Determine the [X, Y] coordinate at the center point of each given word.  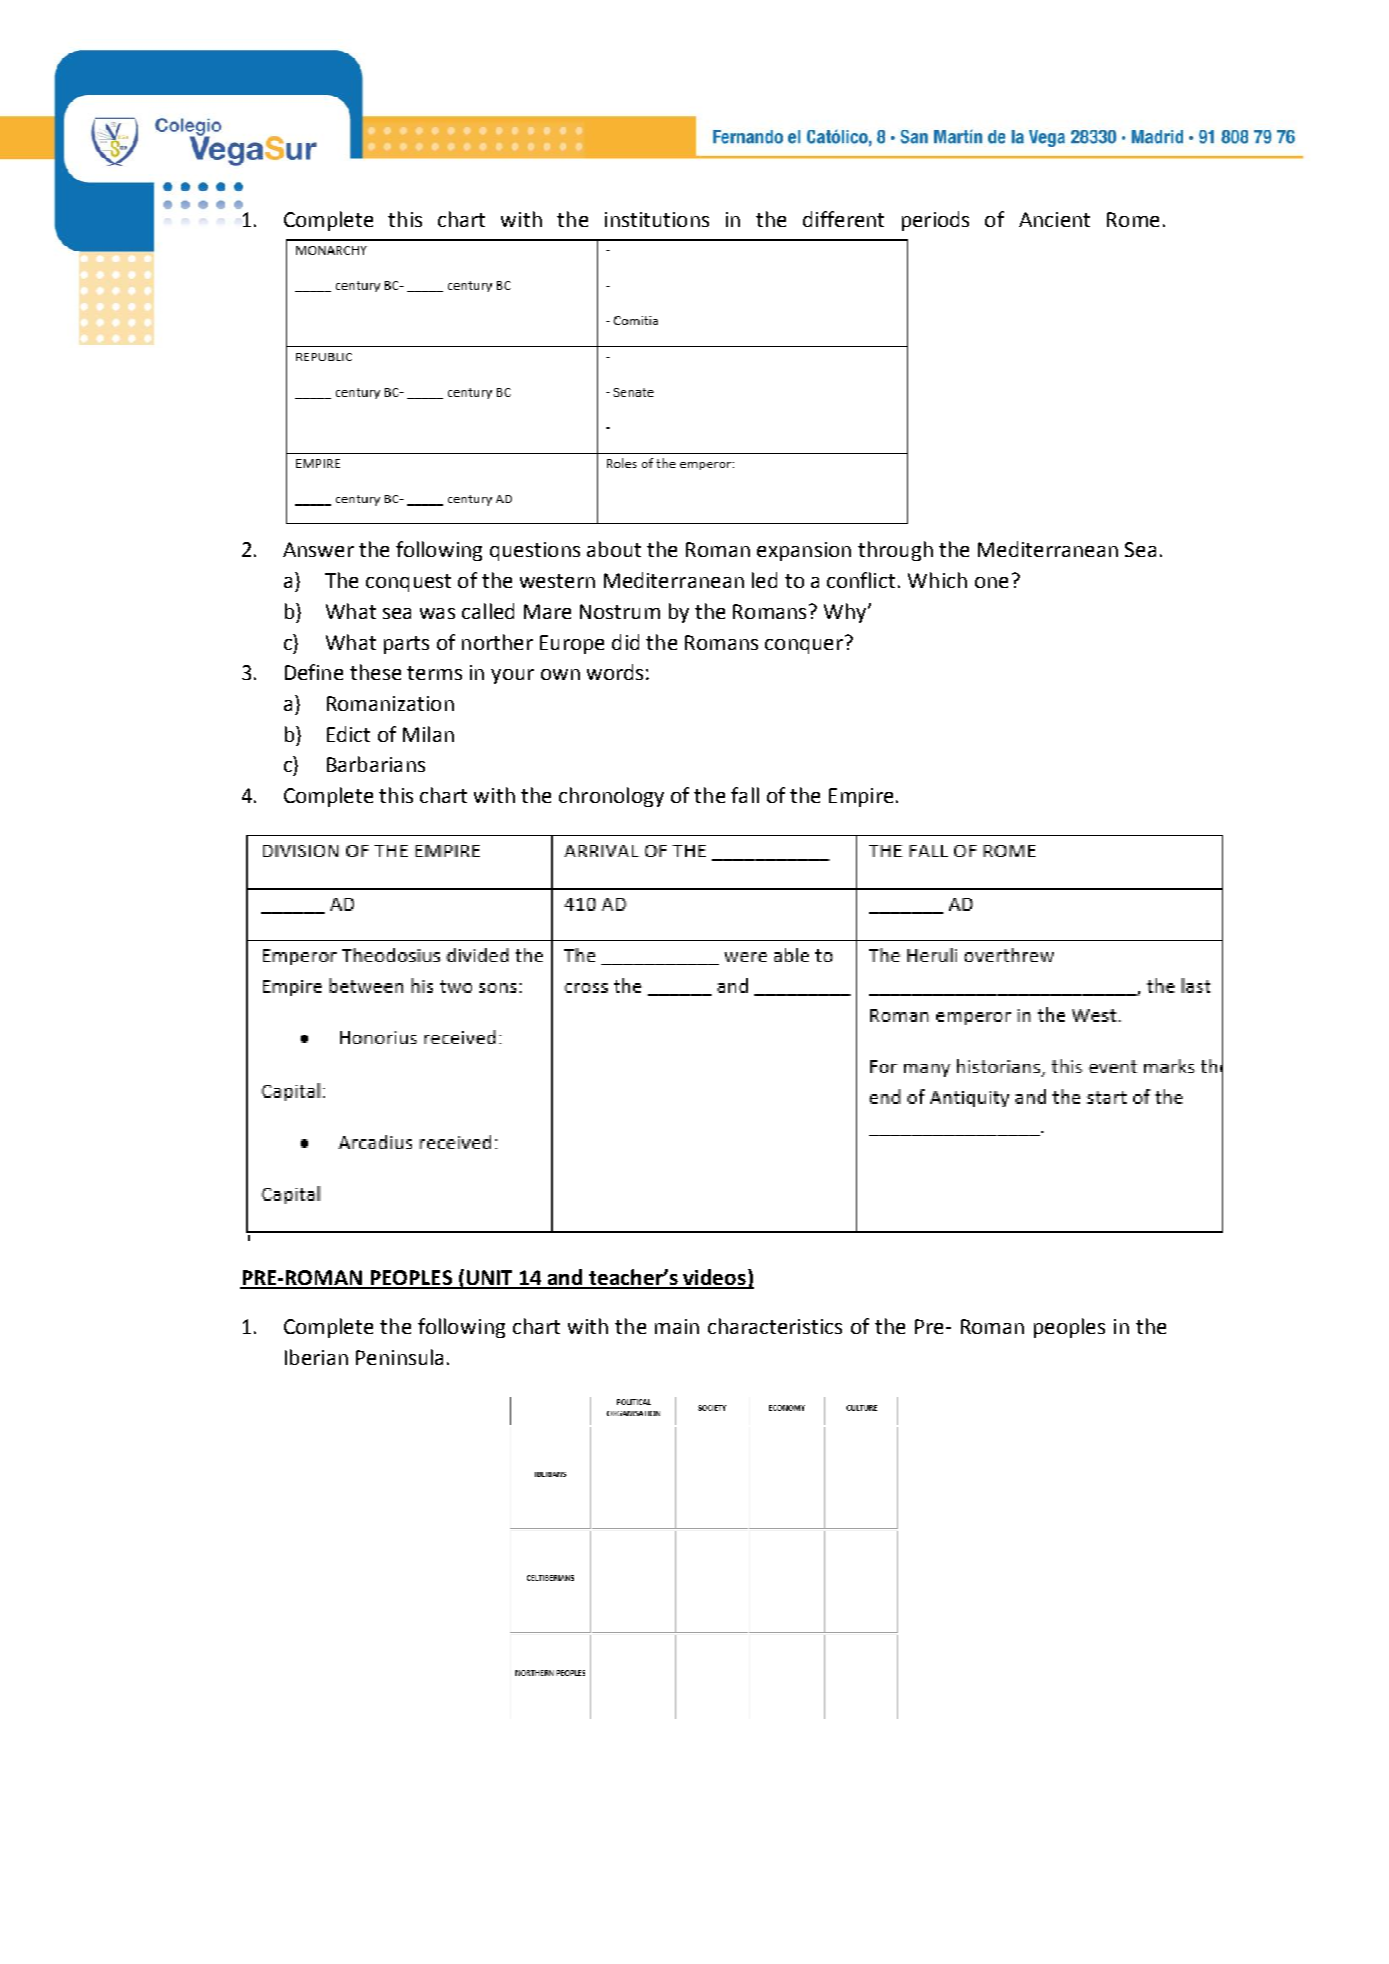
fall [745, 795]
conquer [804, 646]
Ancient [1054, 219]
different [843, 219]
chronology [611, 797]
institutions [657, 219]
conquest [408, 583]
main [677, 1326]
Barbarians [376, 764]
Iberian [316, 1357]
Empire [861, 797]
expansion [804, 551]
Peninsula [399, 1357]
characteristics [775, 1326]
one [991, 582]
